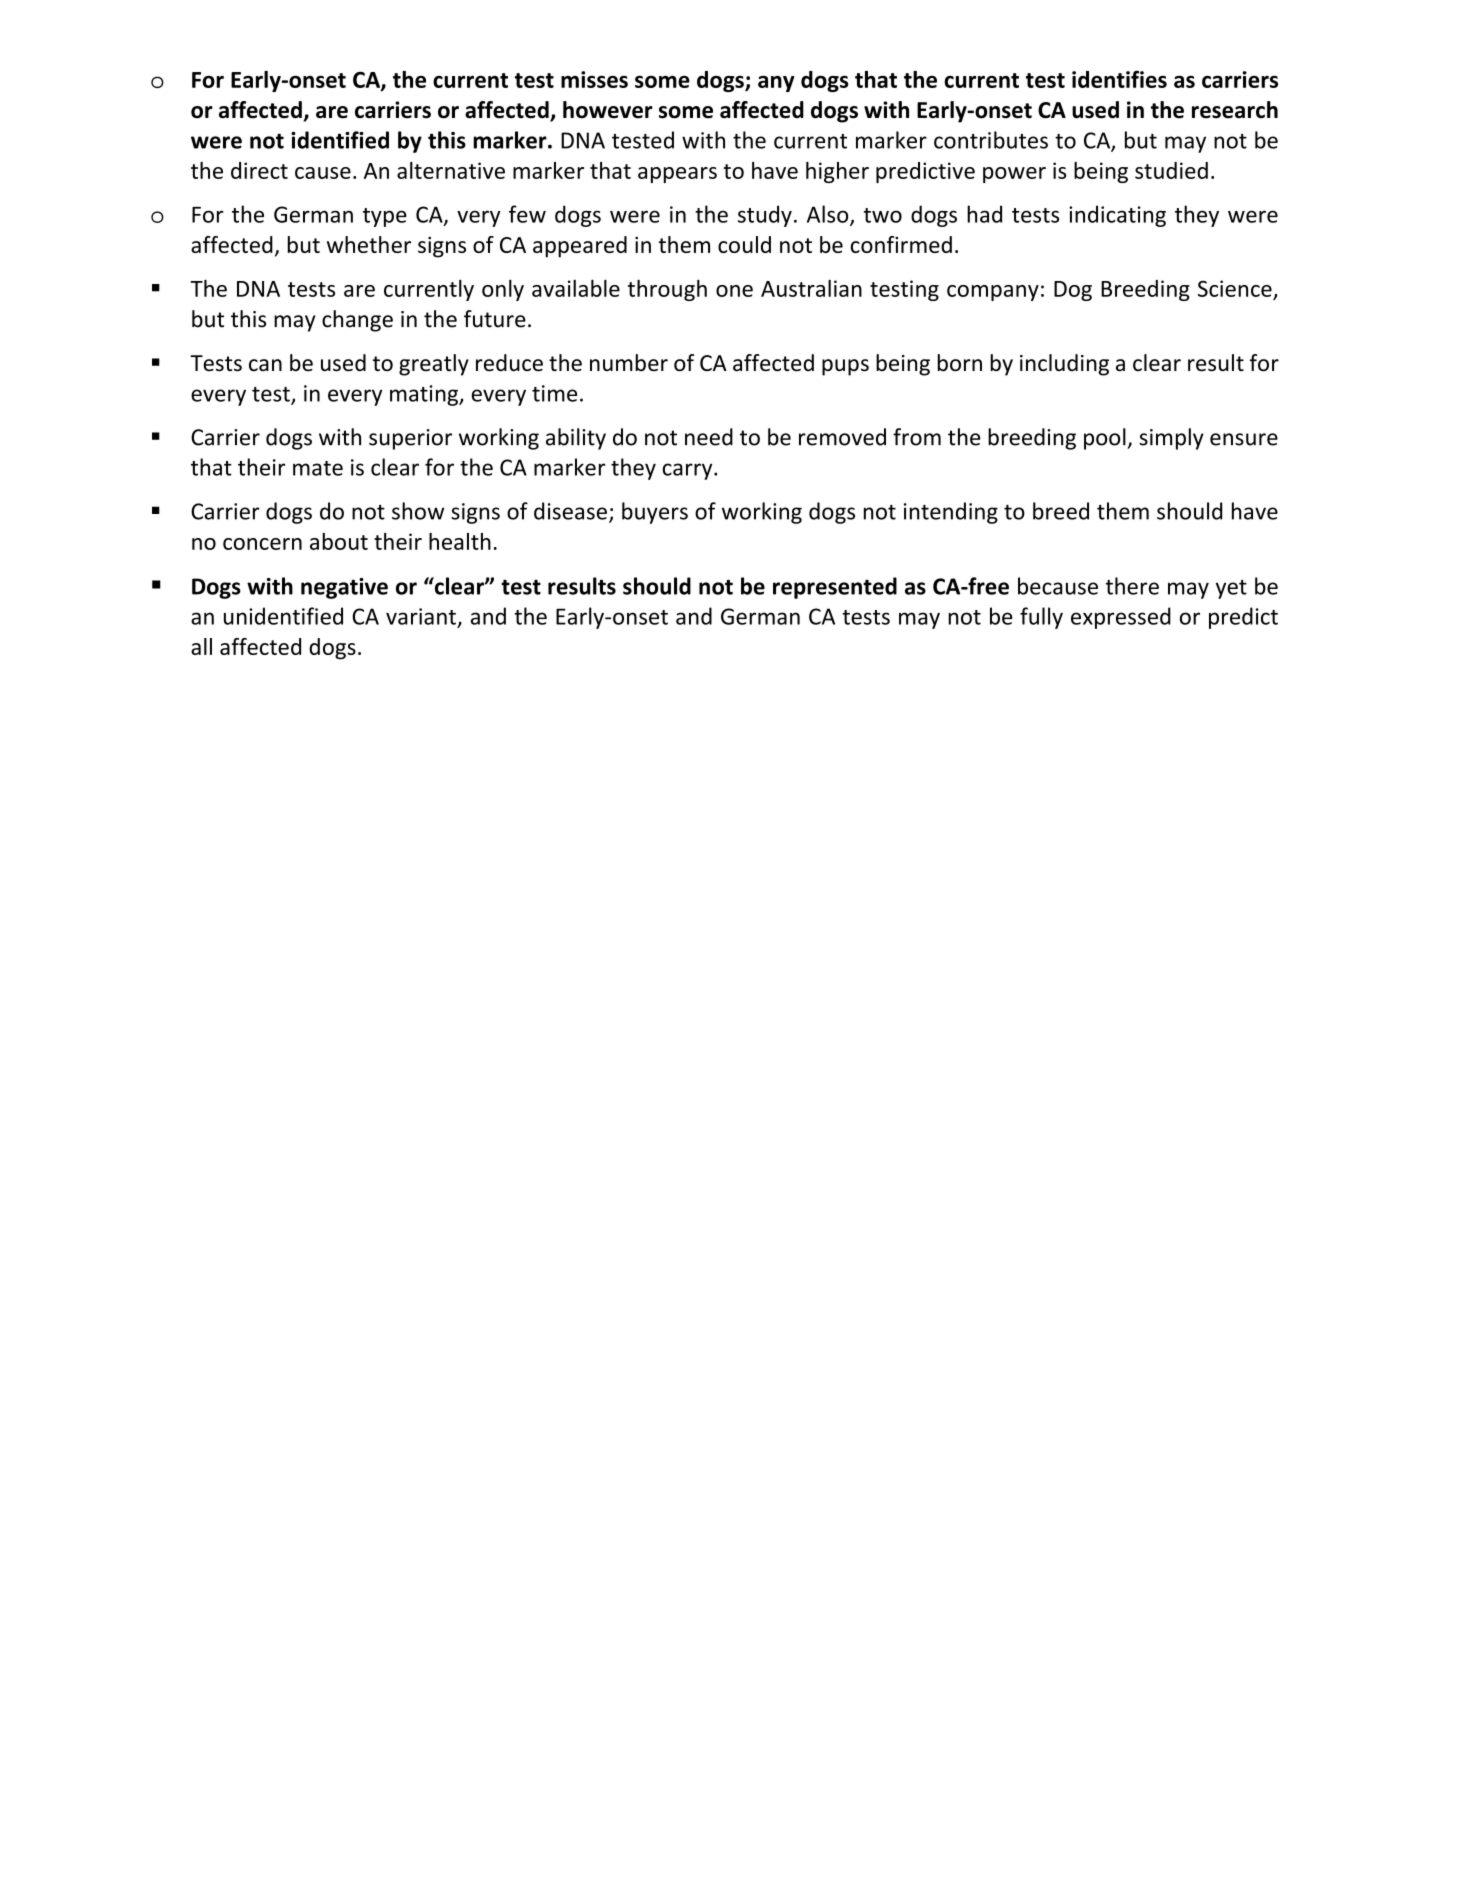 The image size is (1469, 1901). Describe the element at coordinates (410, 439) in the image. I see `superior` at that location.
